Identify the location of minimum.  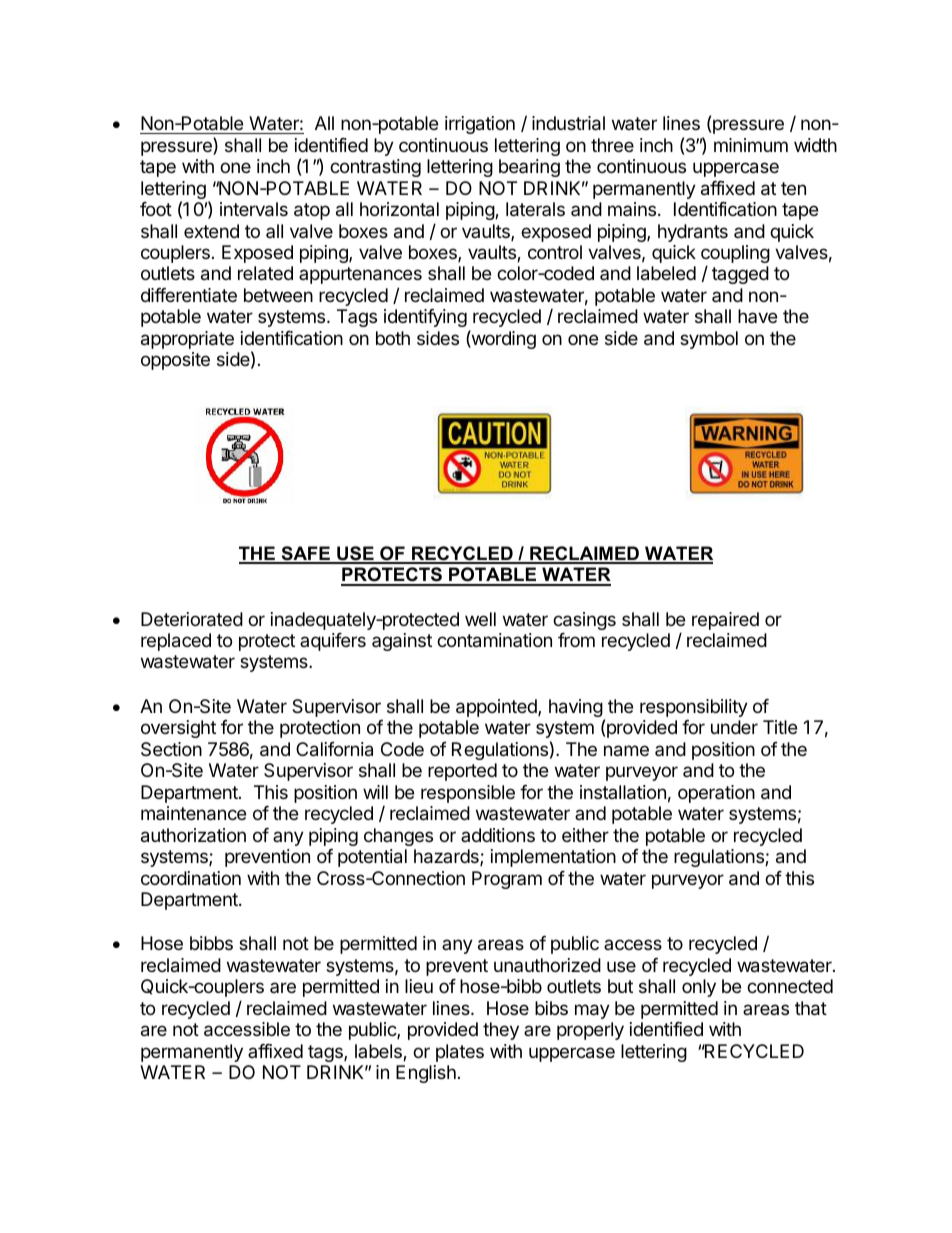
(751, 145).
